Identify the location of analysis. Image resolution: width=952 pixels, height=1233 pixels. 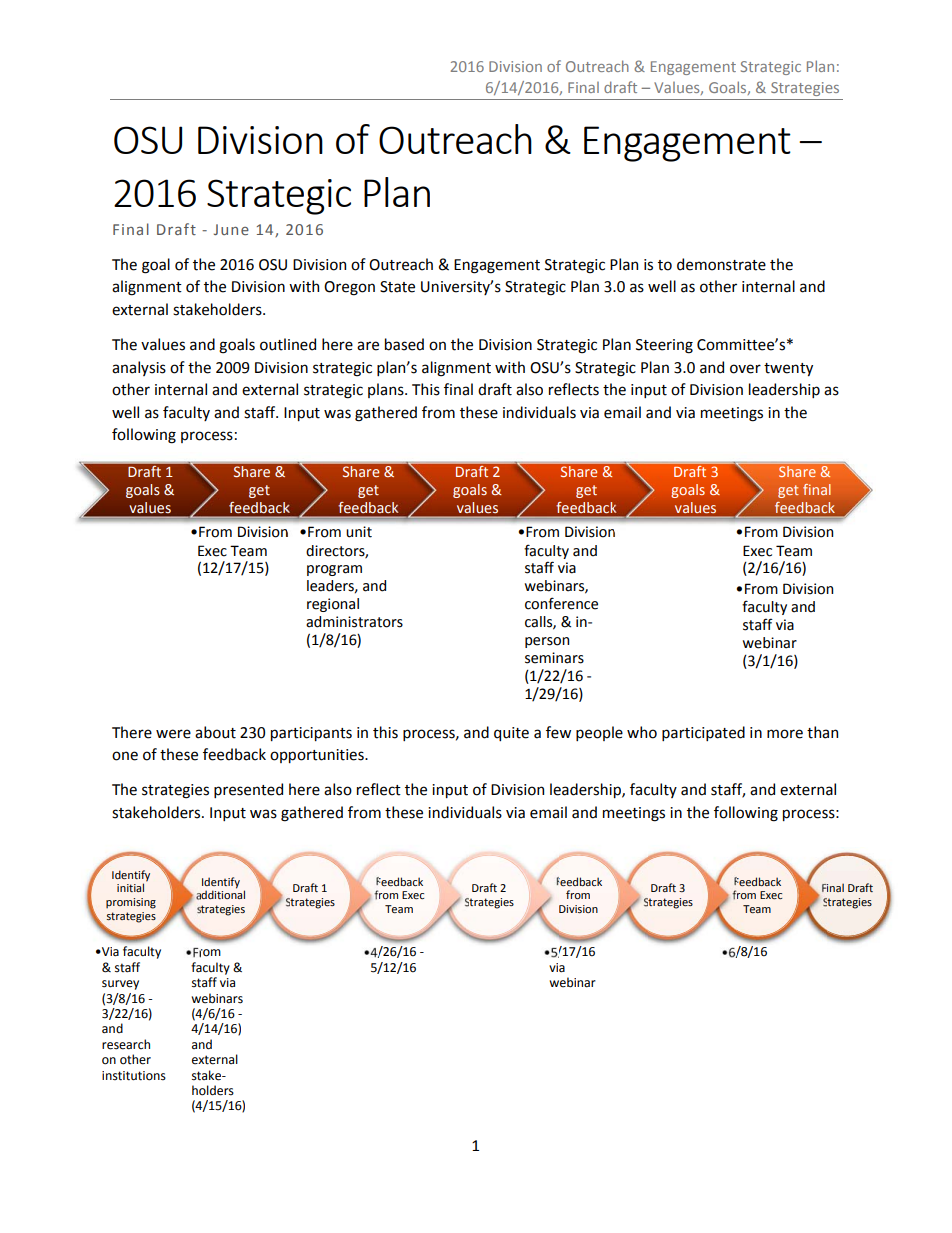
(139, 368).
